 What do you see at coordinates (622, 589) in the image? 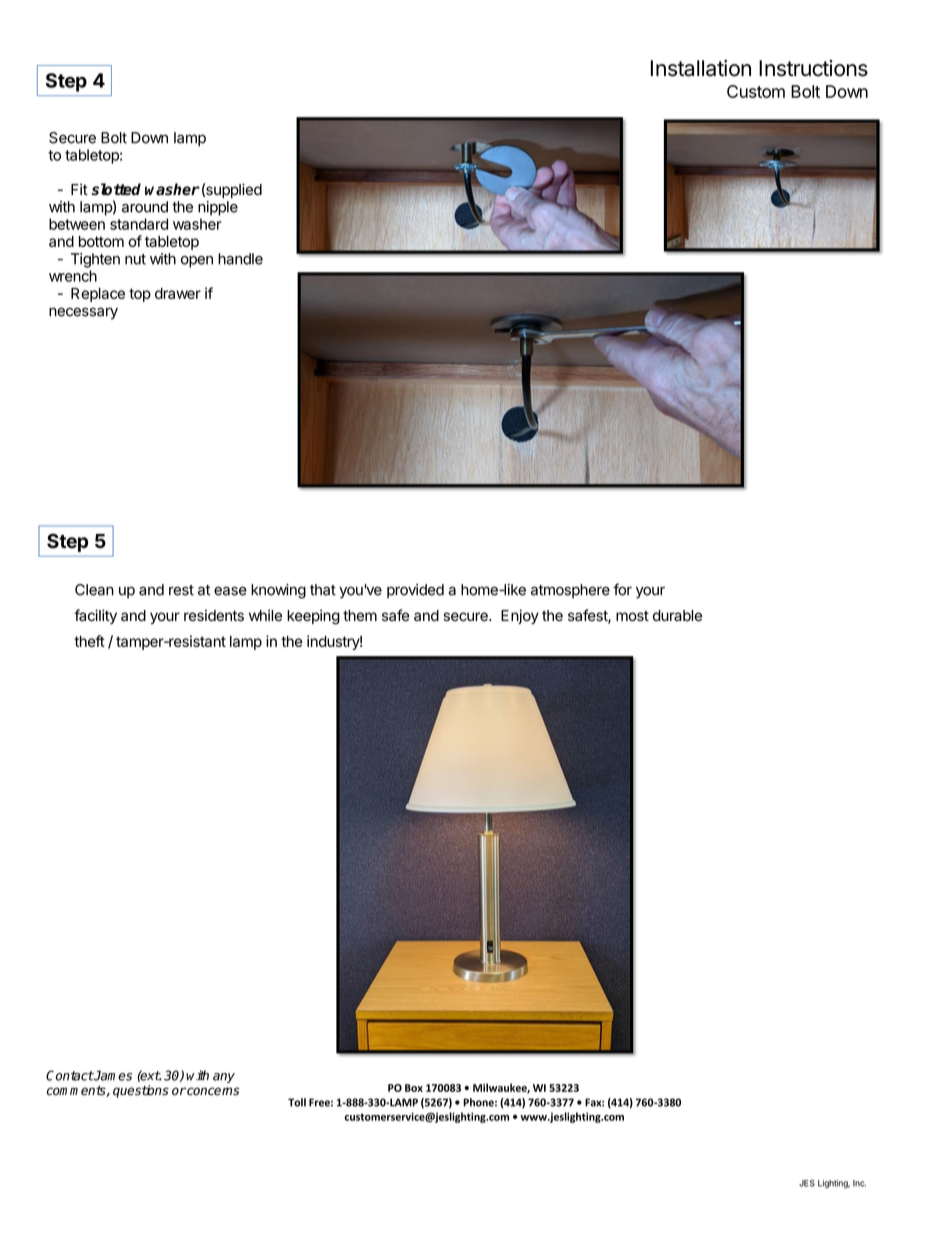
I see `for` at bounding box center [622, 589].
